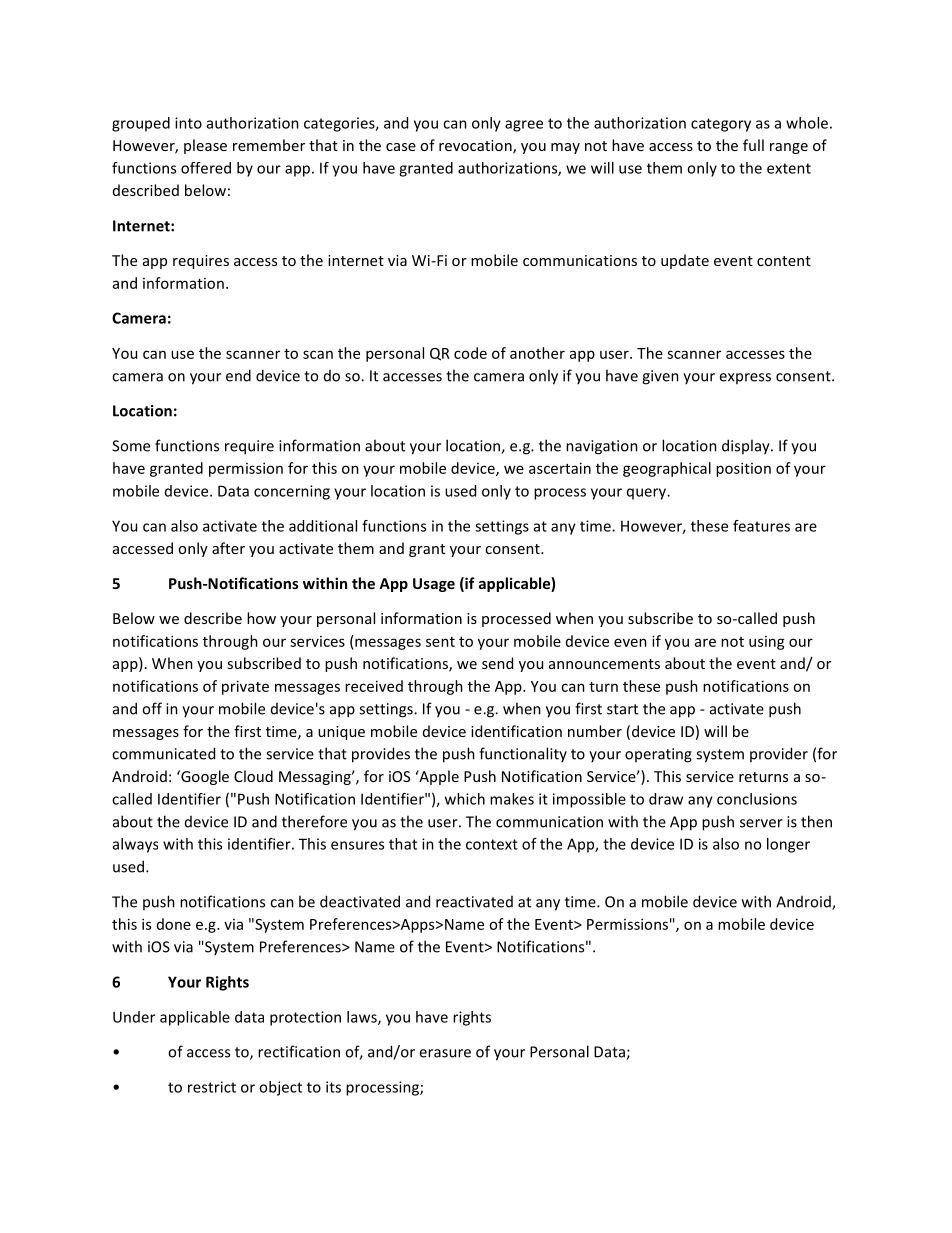 This image has height=1233, width=952. Describe the element at coordinates (747, 447) in the image. I see `display` at that location.
